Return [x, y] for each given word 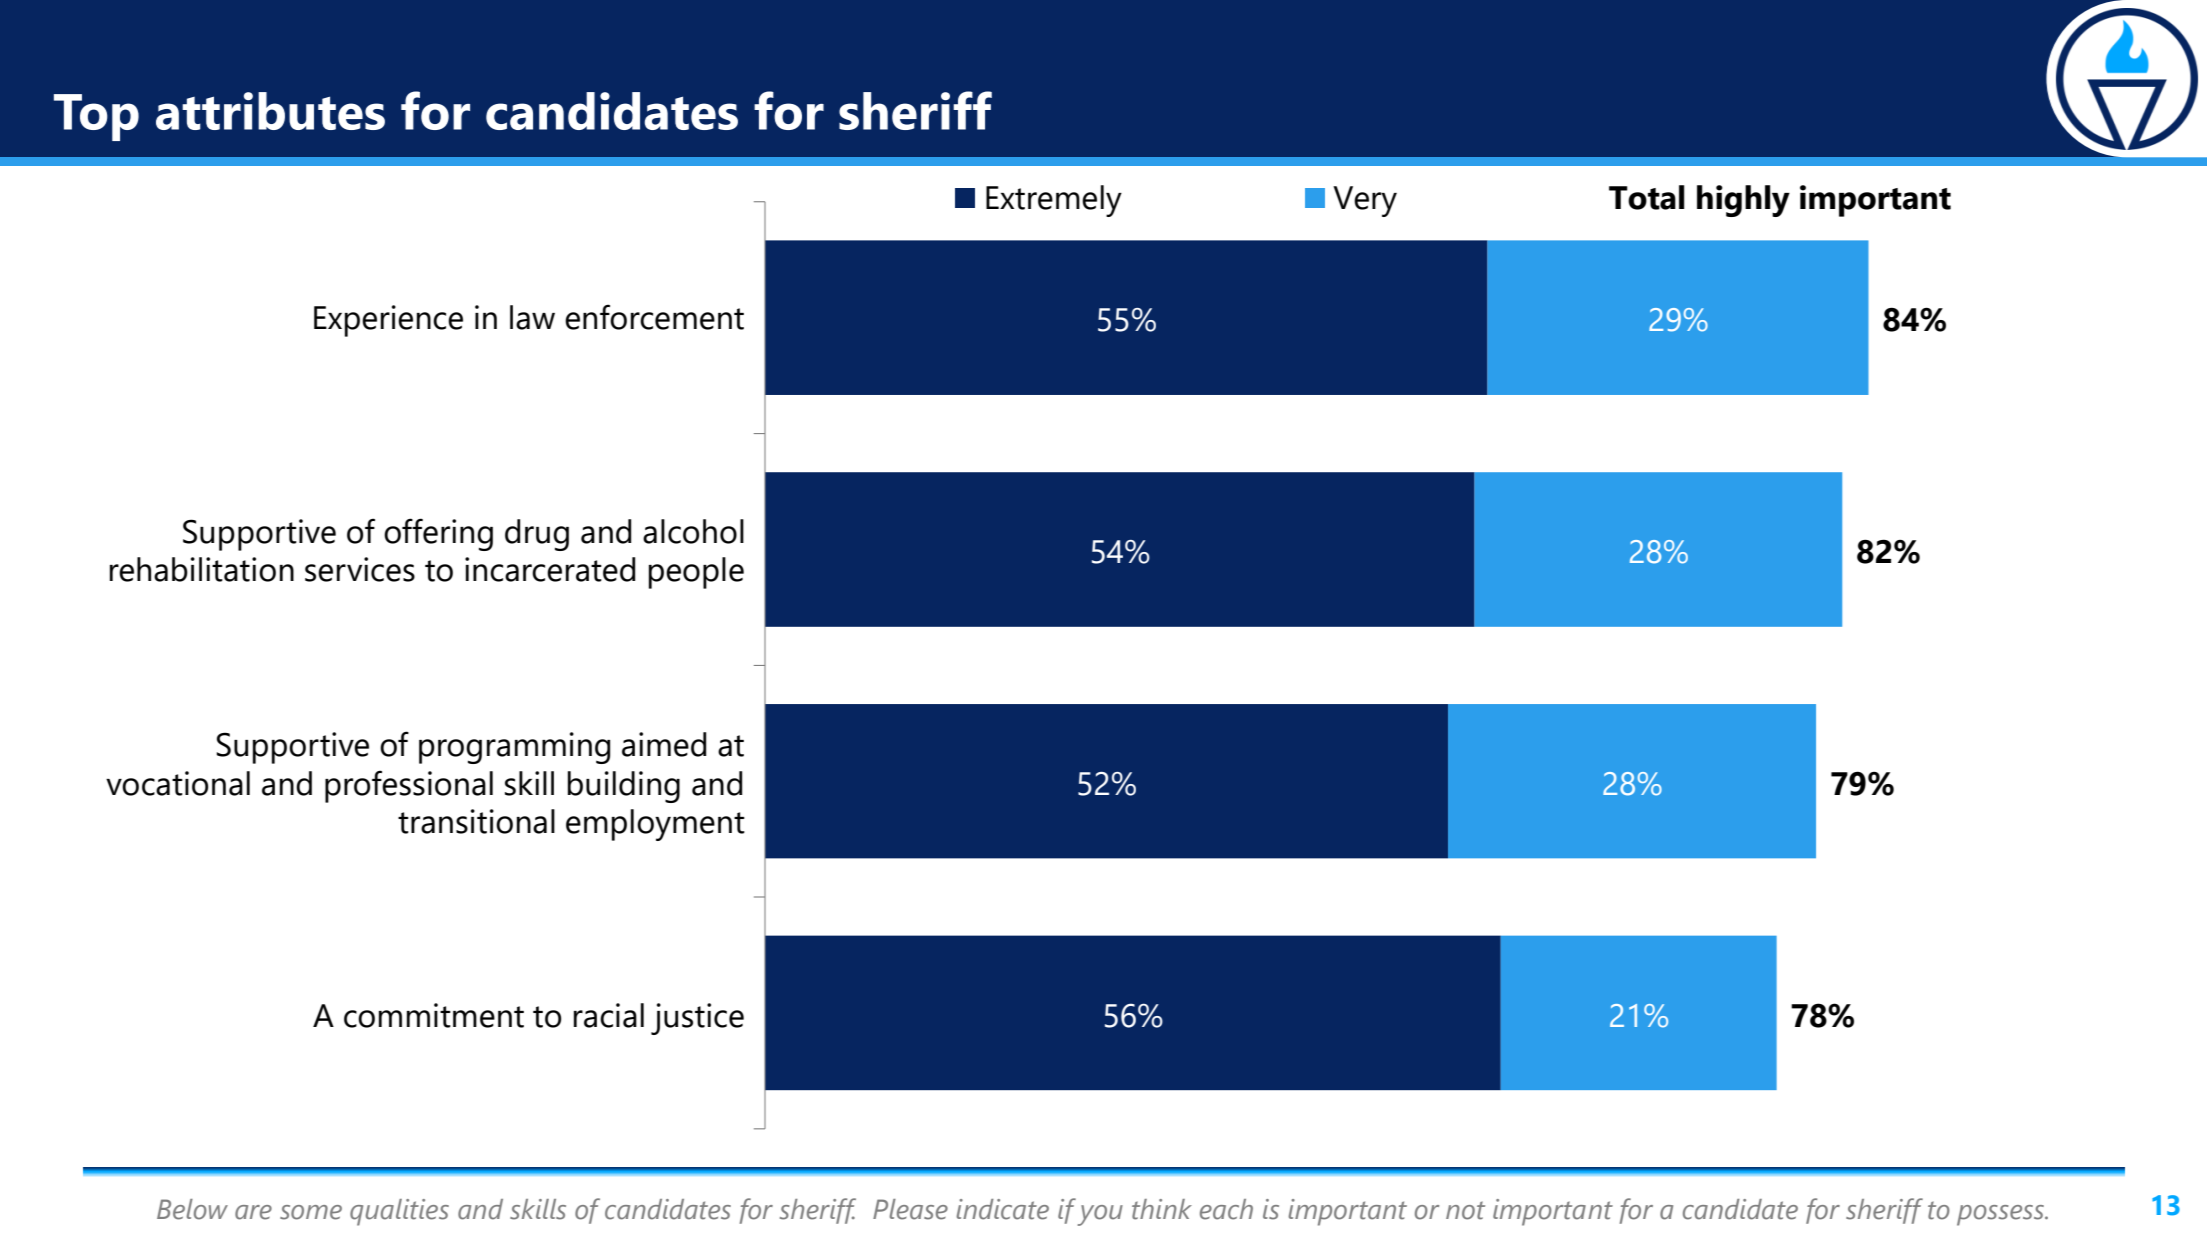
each [1226, 1209]
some [311, 1212]
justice [697, 1019]
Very [1365, 201]
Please [910, 1209]
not [1465, 1210]
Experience [388, 321]
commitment [434, 1015]
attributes [270, 111]
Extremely [1054, 201]
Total [1647, 197]
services [360, 569]
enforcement [654, 317]
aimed [664, 744]
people [696, 573]
